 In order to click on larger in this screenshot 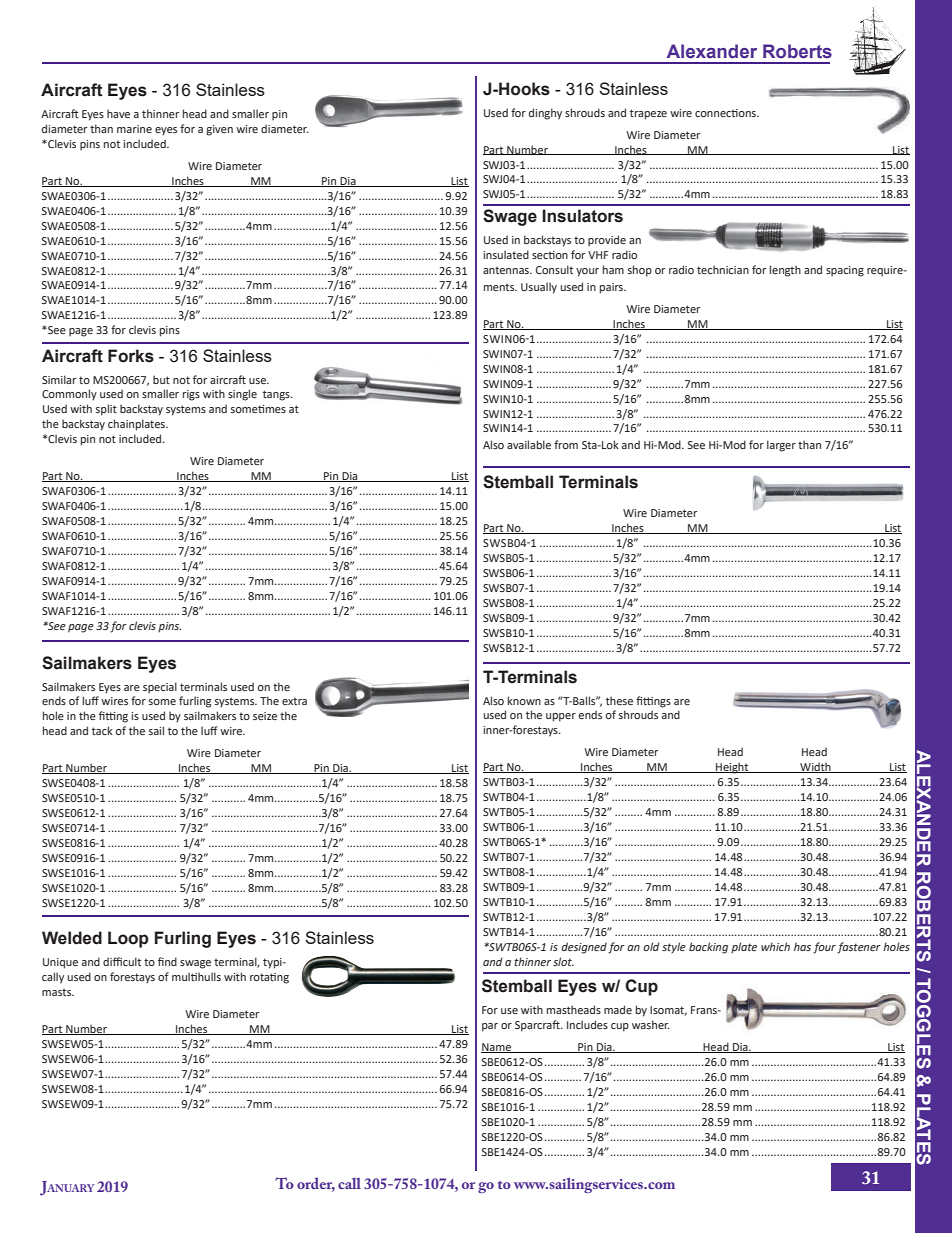, I will do `click(781, 446)`.
